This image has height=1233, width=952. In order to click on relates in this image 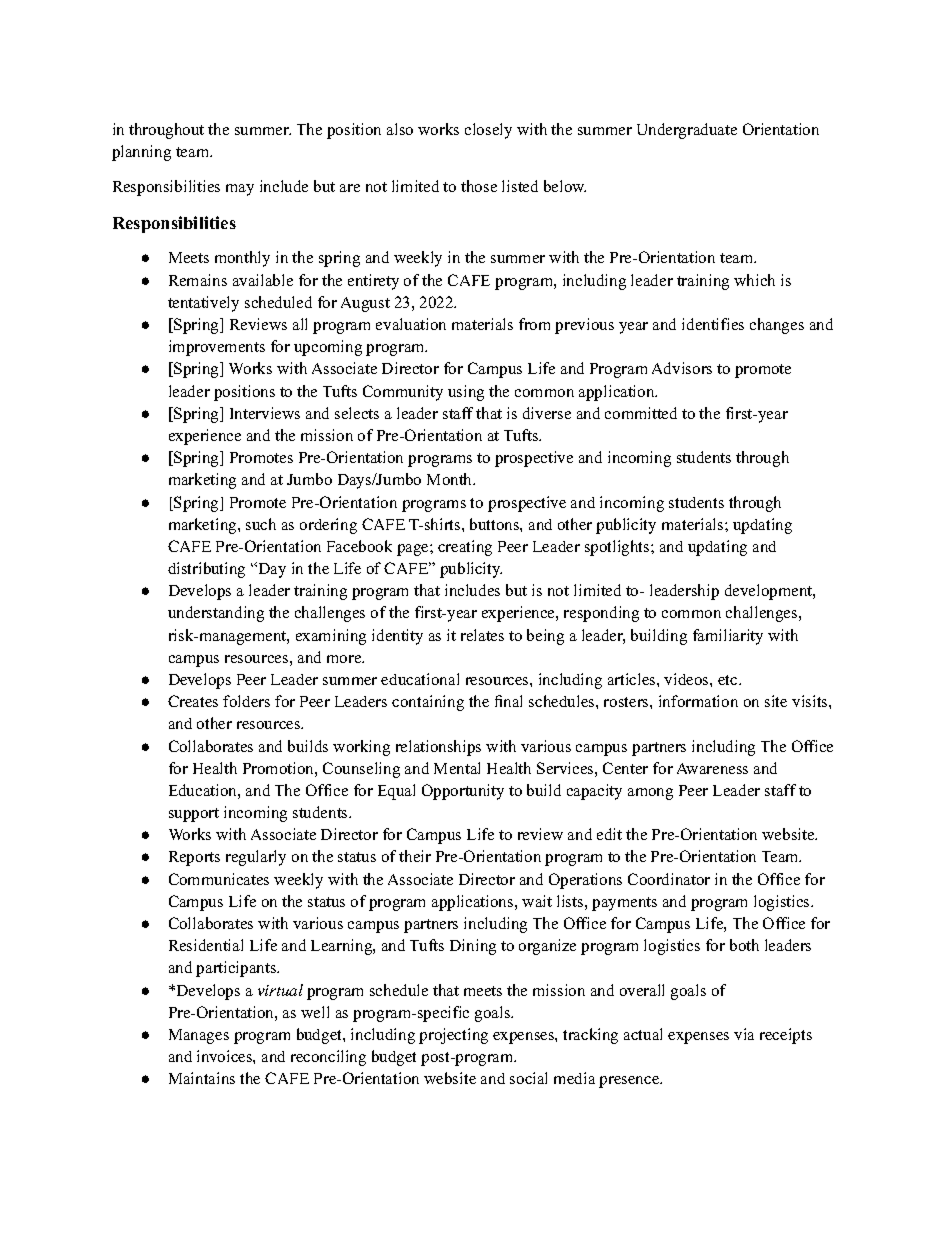, I will do `click(482, 635)`.
